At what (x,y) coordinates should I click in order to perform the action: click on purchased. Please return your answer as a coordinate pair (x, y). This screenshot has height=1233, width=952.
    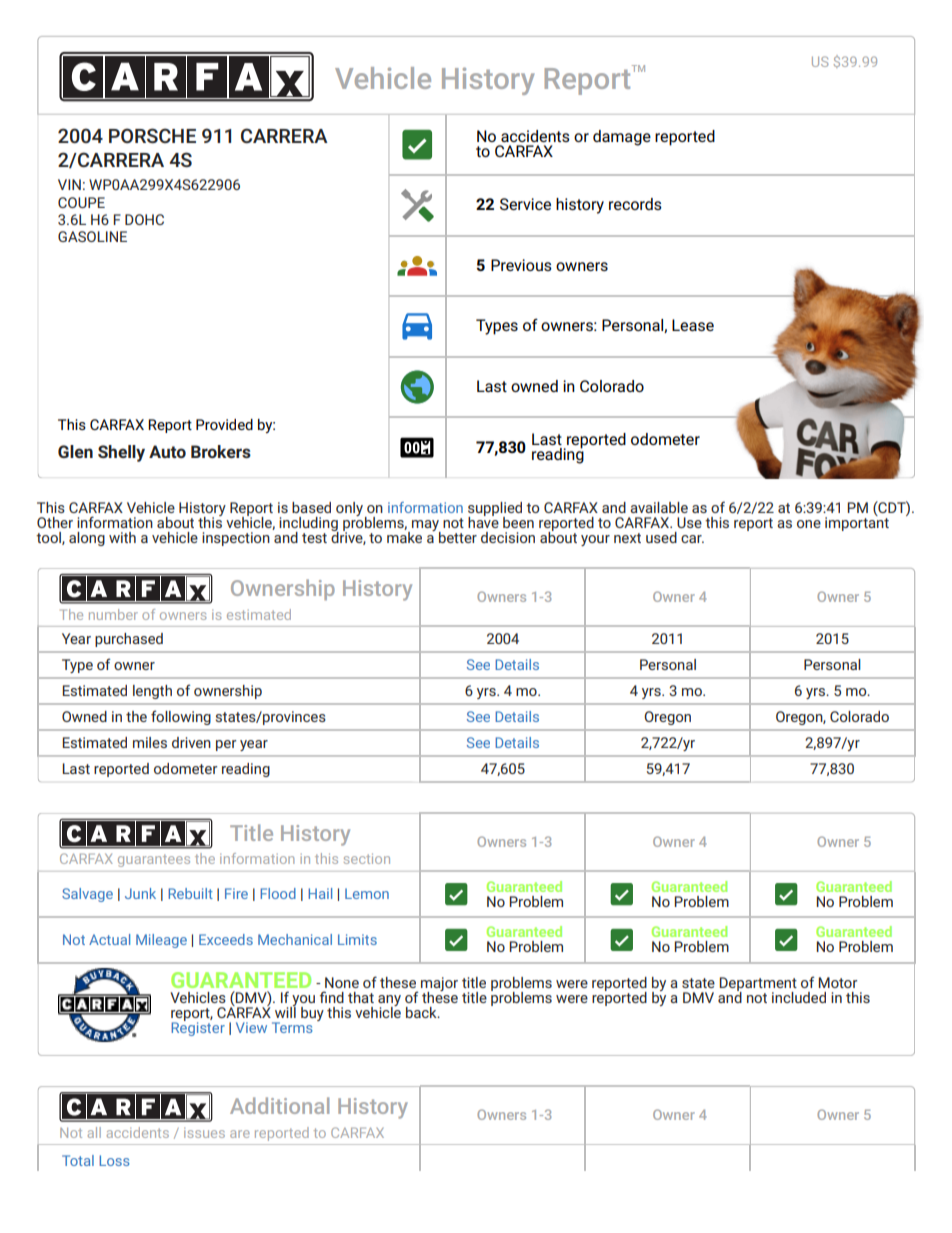
    Looking at the image, I should click on (129, 640).
